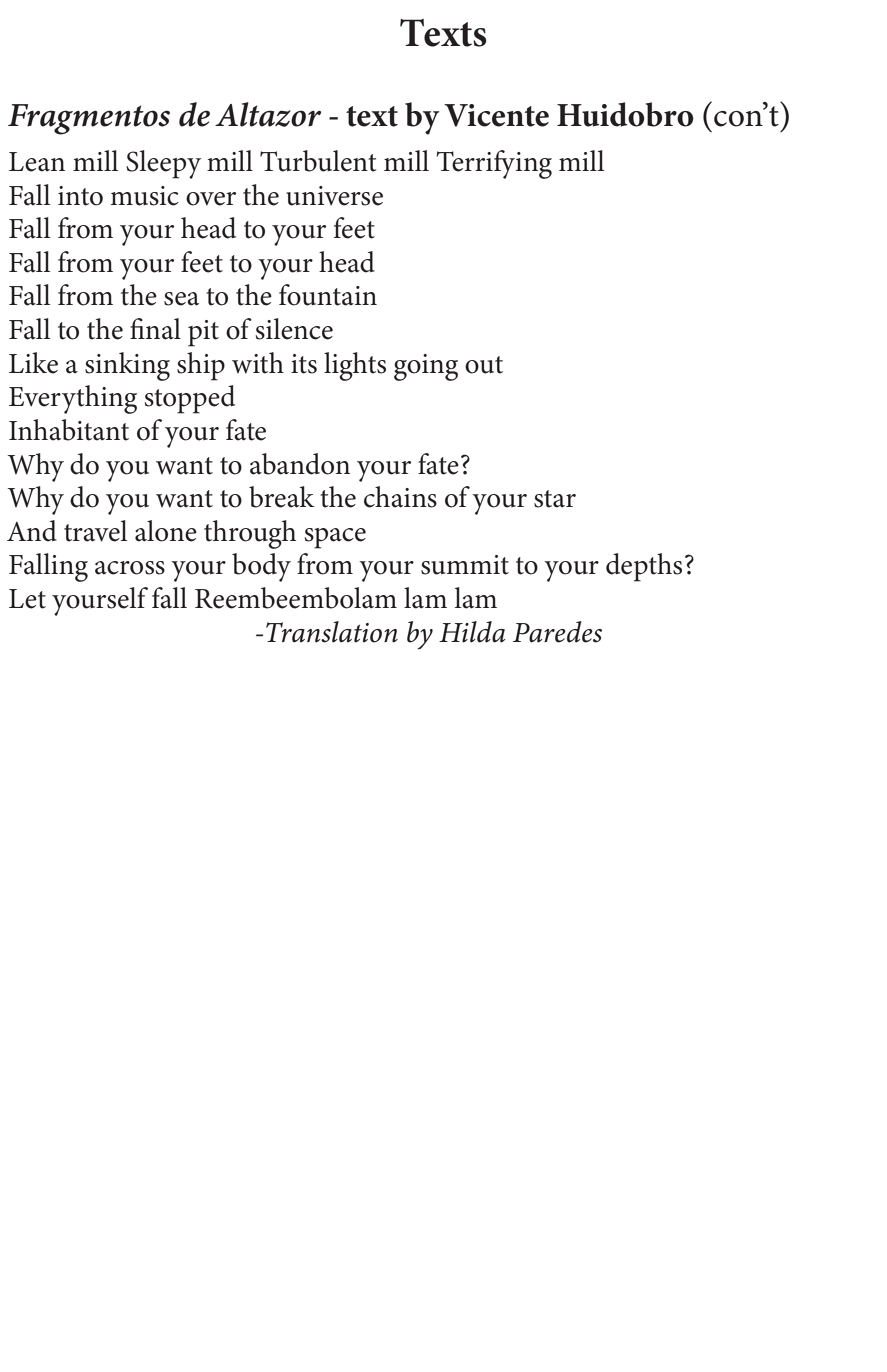  I want to click on out, so click(484, 365).
